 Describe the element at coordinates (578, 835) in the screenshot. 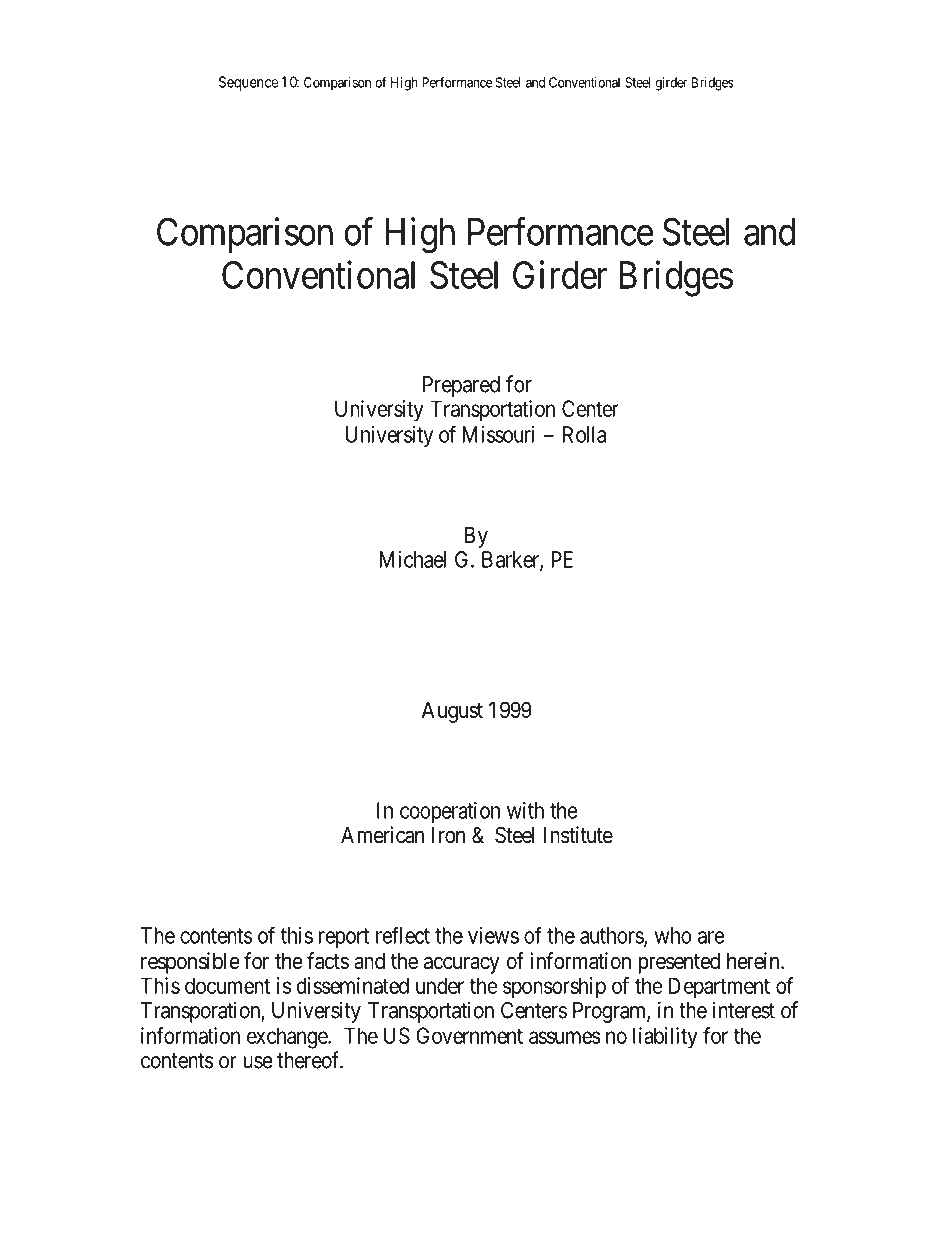

I see `Institute` at that location.
